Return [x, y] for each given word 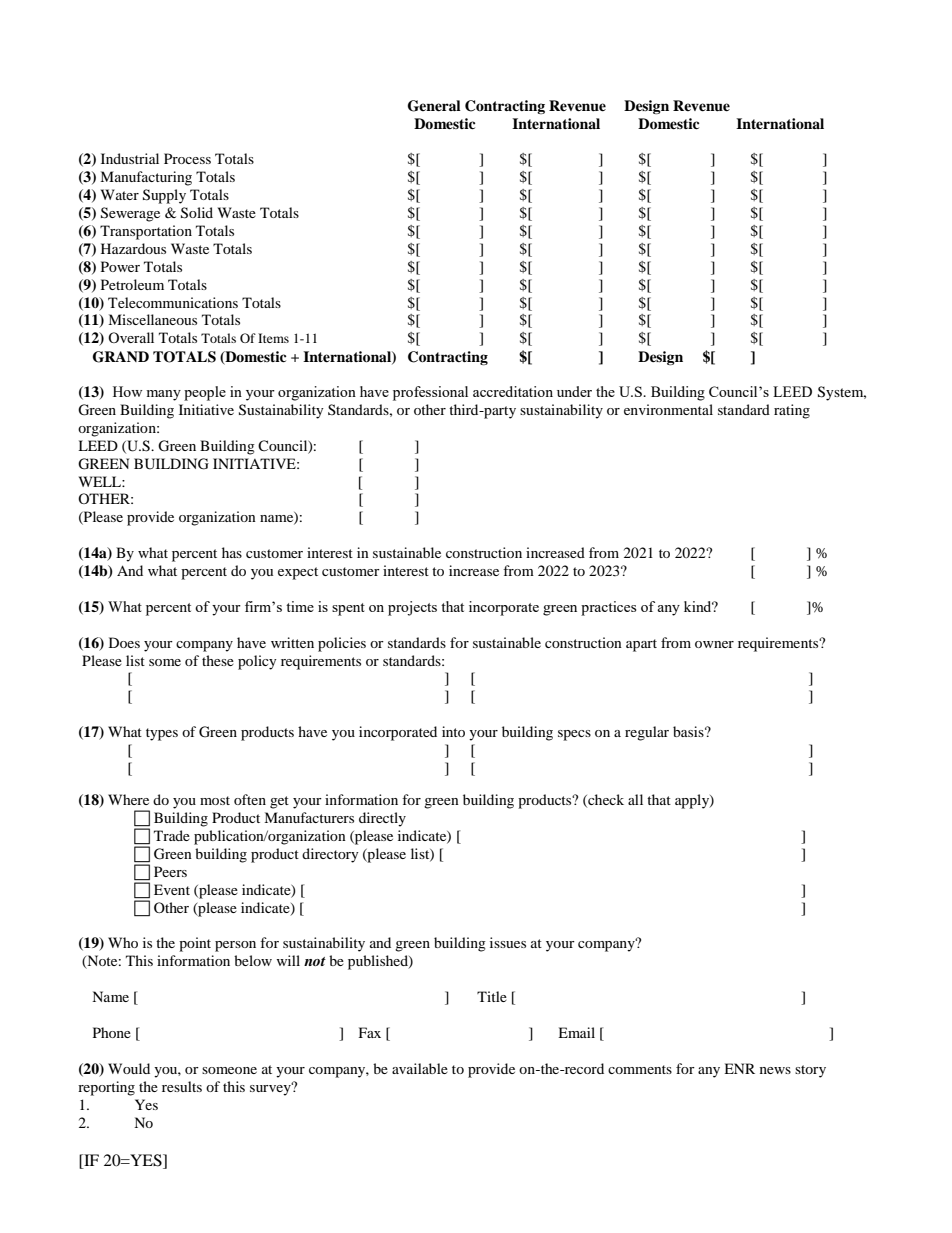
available [420, 1068]
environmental [668, 409]
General [434, 106]
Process [187, 158]
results [182, 1086]
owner [714, 644]
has [232, 552]
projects [412, 608]
